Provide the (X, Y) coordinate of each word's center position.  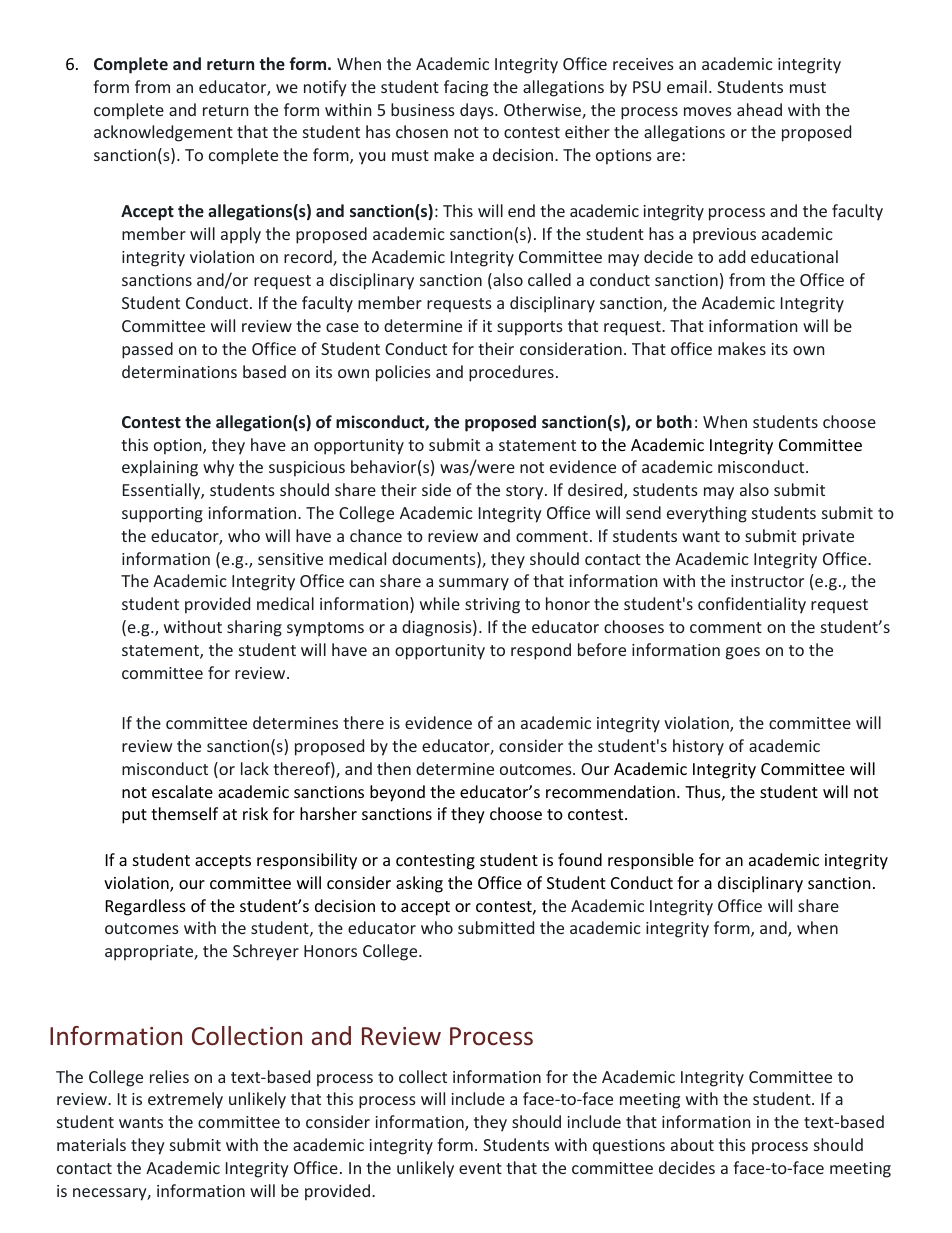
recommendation (610, 791)
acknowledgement (163, 133)
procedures (511, 373)
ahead (759, 109)
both (674, 421)
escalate (182, 791)
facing (466, 88)
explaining (160, 468)
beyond (397, 793)
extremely (185, 1100)
